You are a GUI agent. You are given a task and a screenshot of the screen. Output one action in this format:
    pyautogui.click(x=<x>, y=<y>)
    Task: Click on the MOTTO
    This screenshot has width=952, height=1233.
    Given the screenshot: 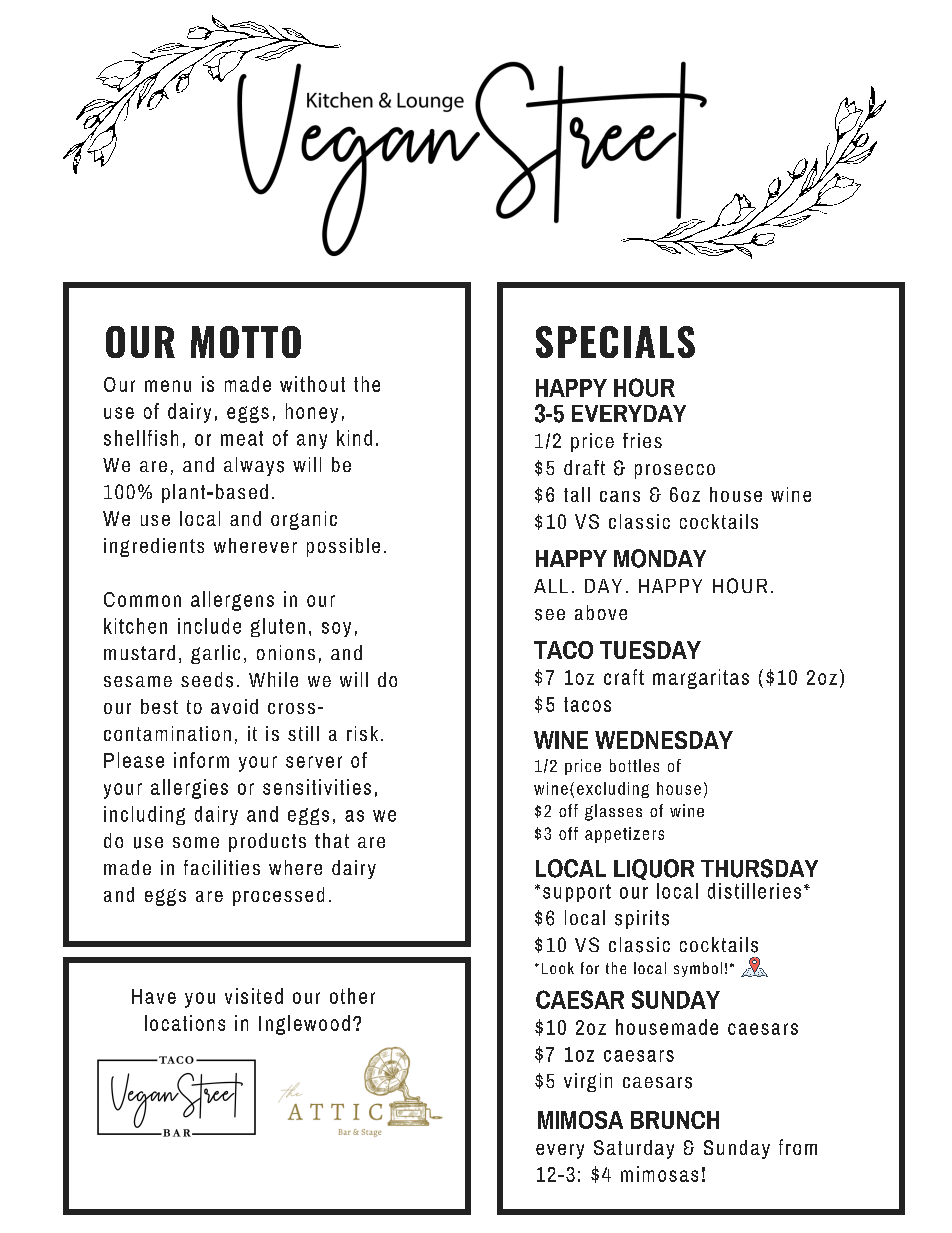 What is the action you would take?
    pyautogui.click(x=246, y=342)
